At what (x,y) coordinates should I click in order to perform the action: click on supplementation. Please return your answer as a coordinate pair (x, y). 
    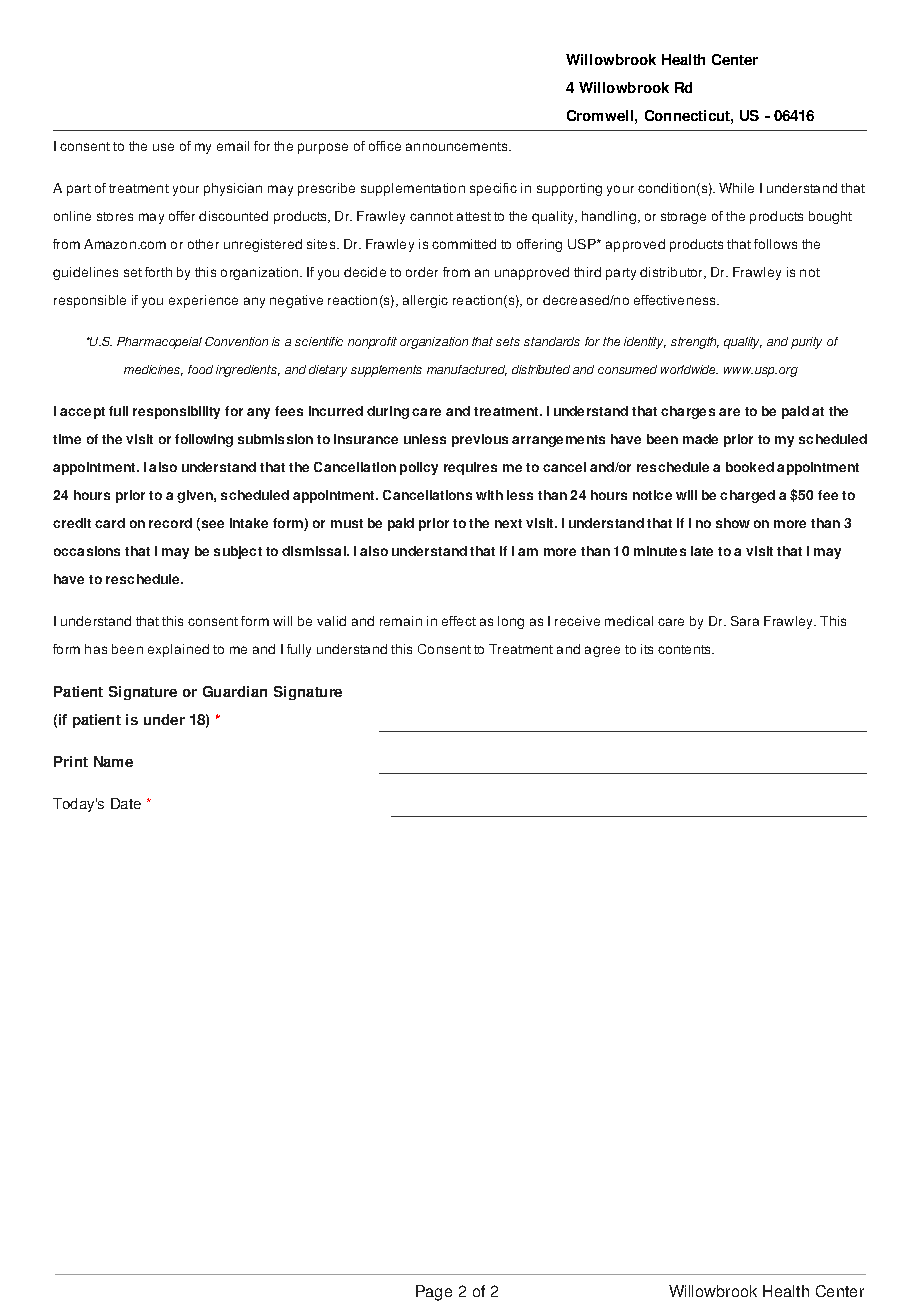
    Looking at the image, I should click on (413, 189).
